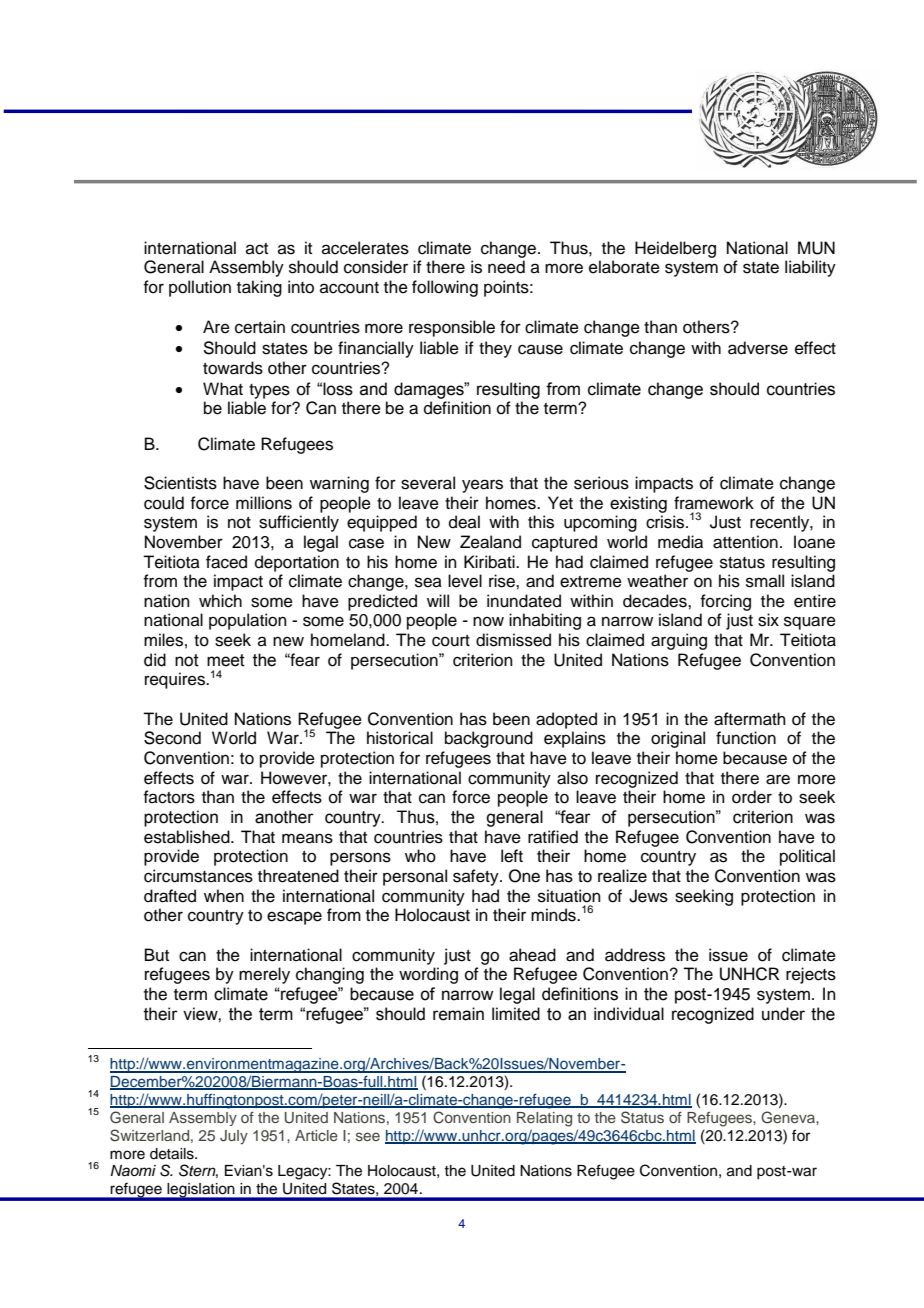  I want to click on need, so click(506, 267).
